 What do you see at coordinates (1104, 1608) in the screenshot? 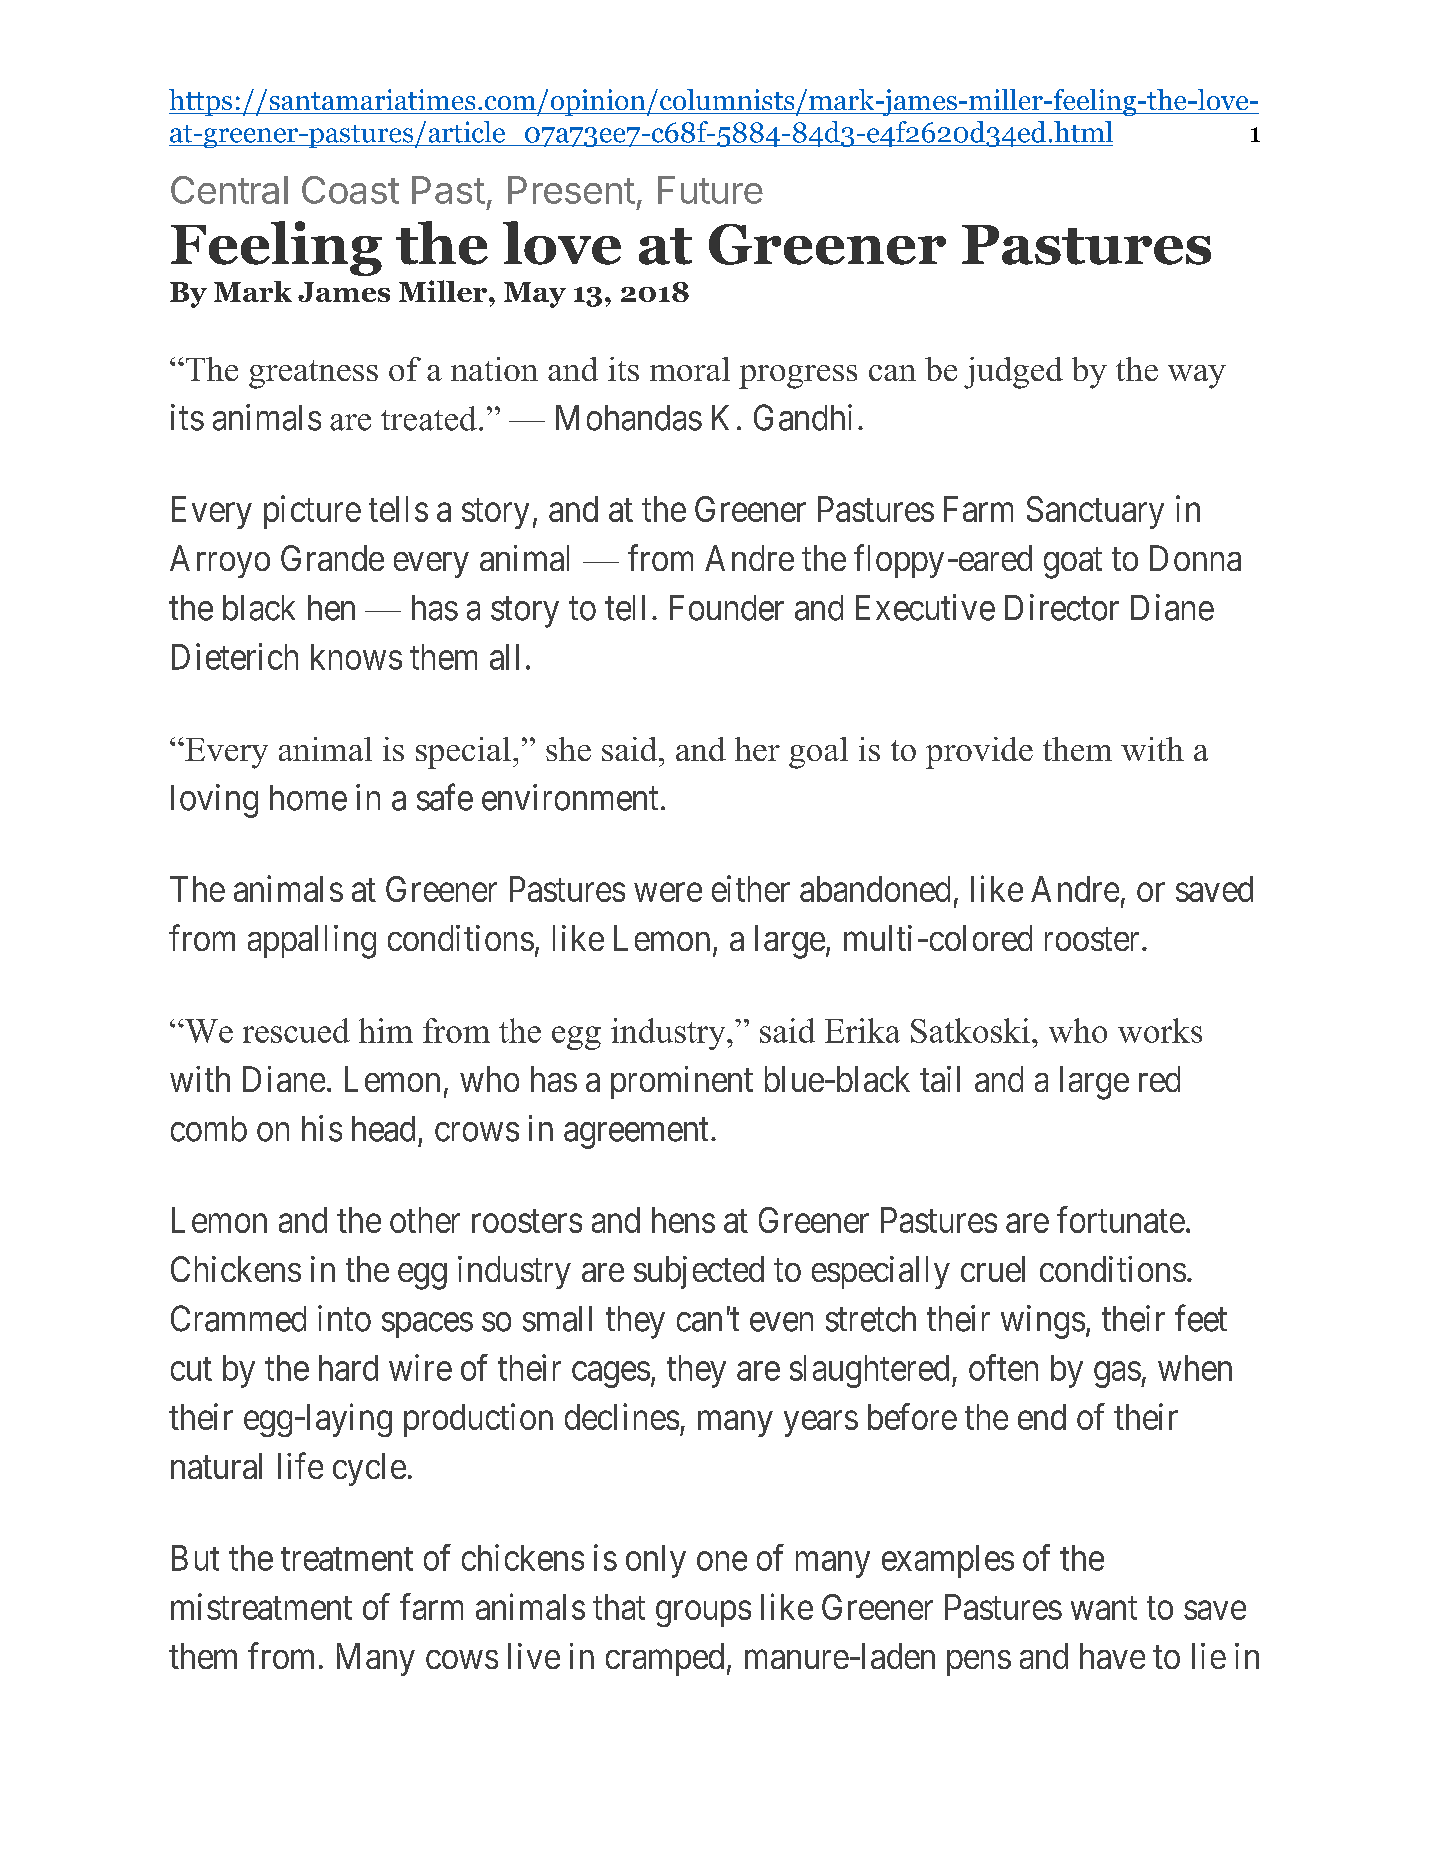
I see `want` at bounding box center [1104, 1608].
